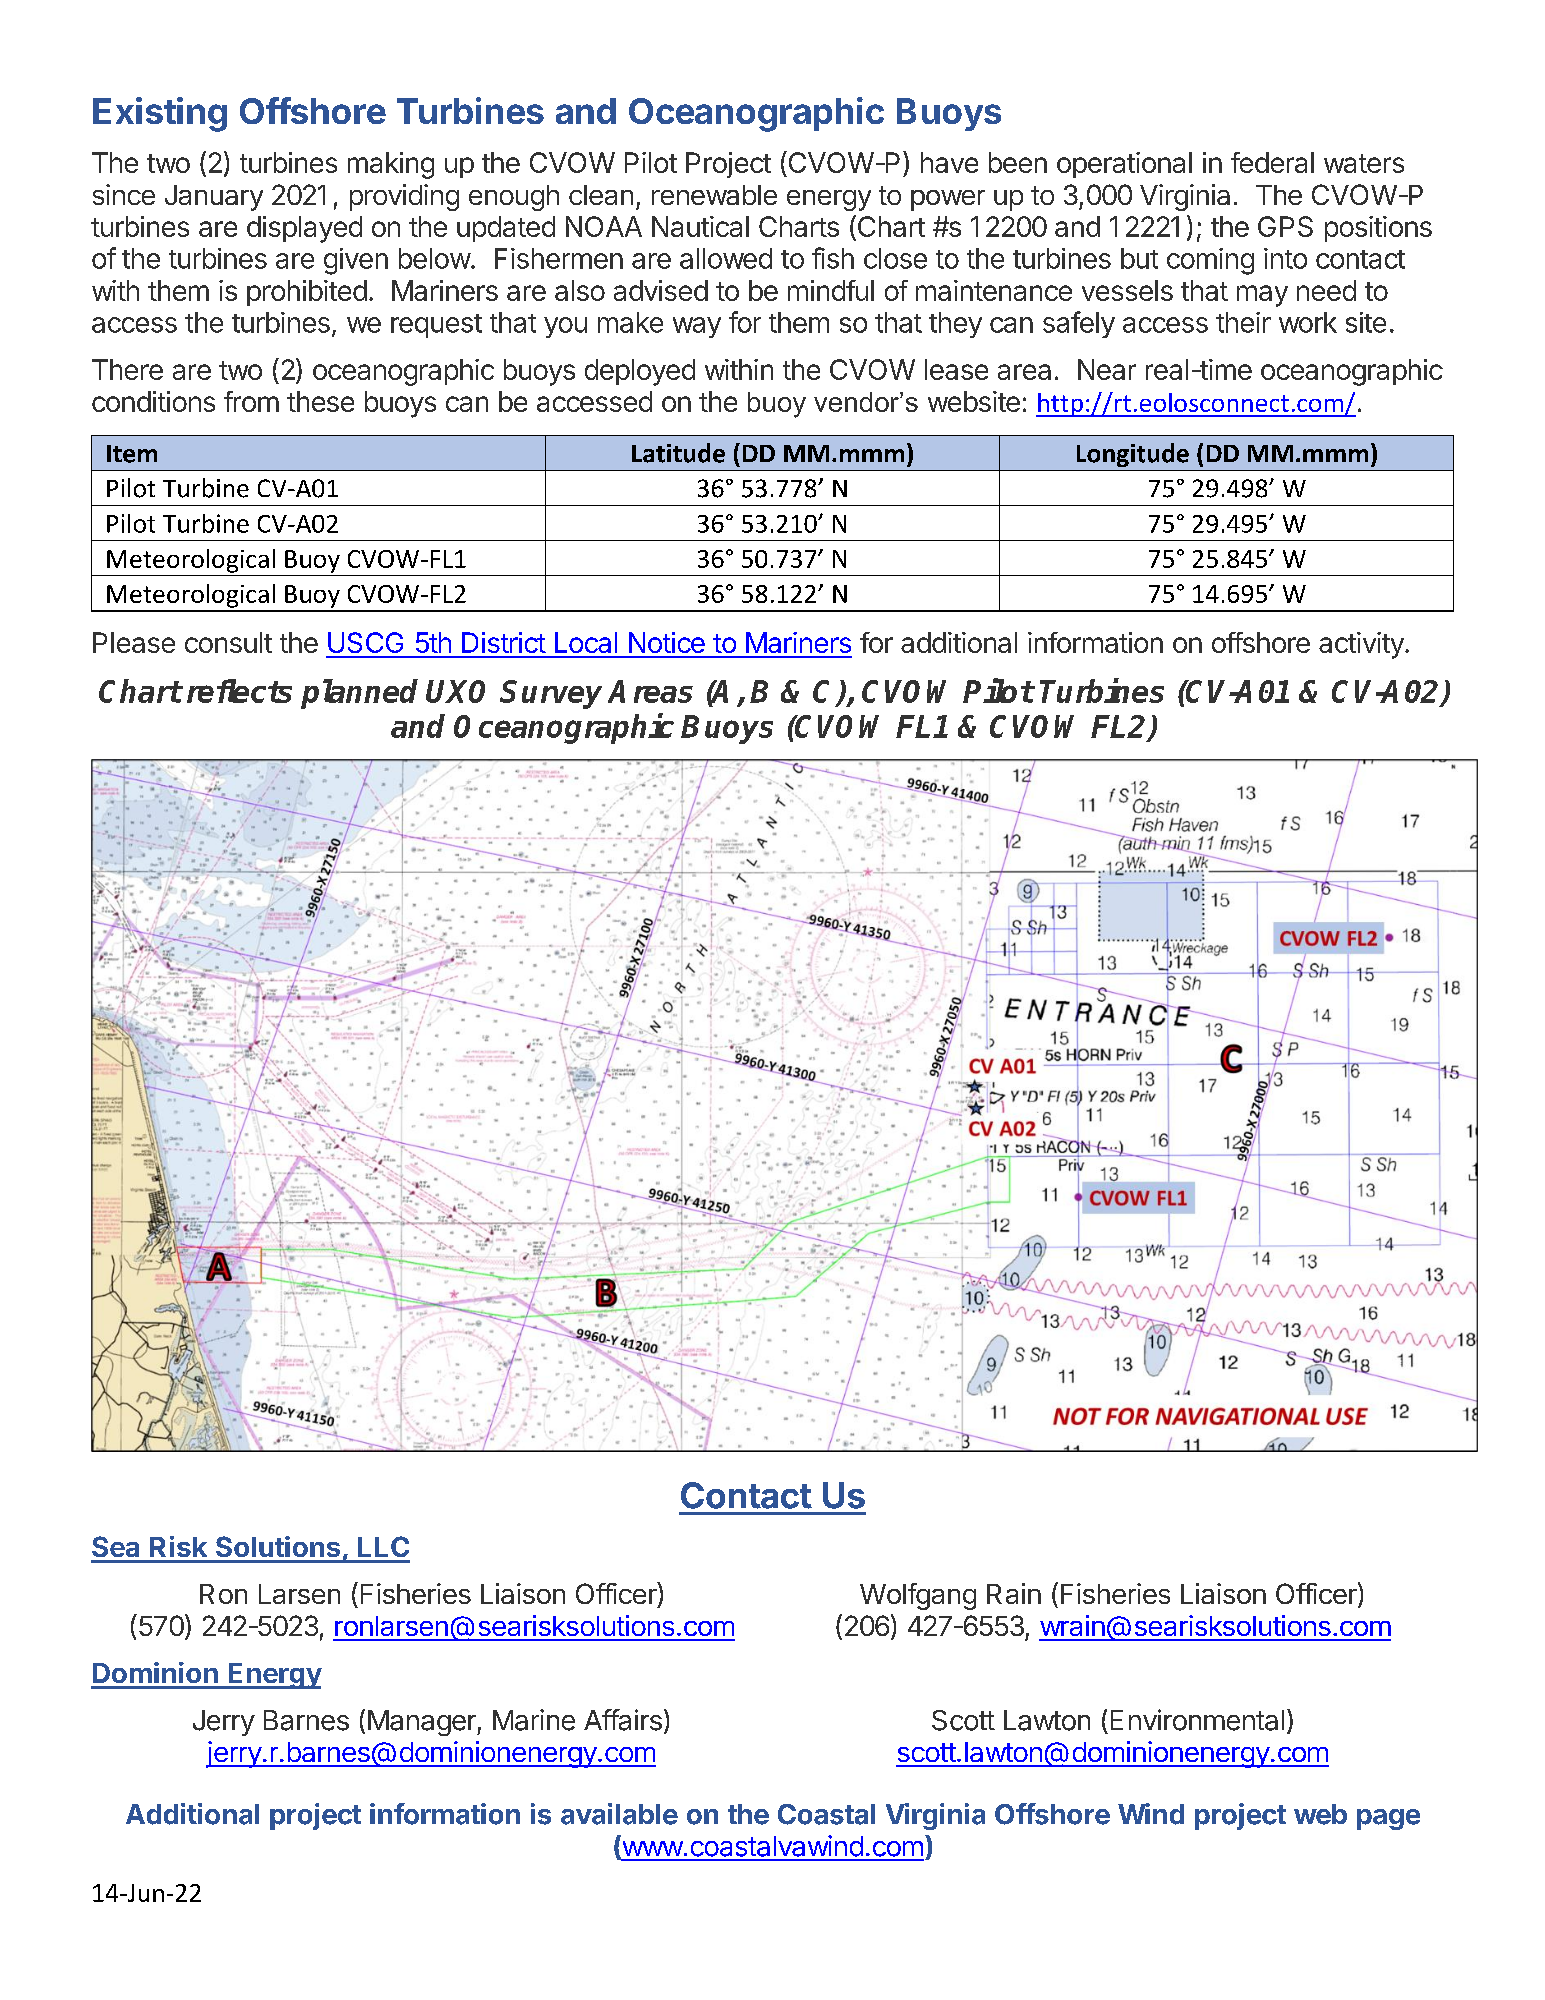 The image size is (1545, 2000). What do you see at coordinates (423, 1723) in the screenshot?
I see `Manager` at bounding box center [423, 1723].
